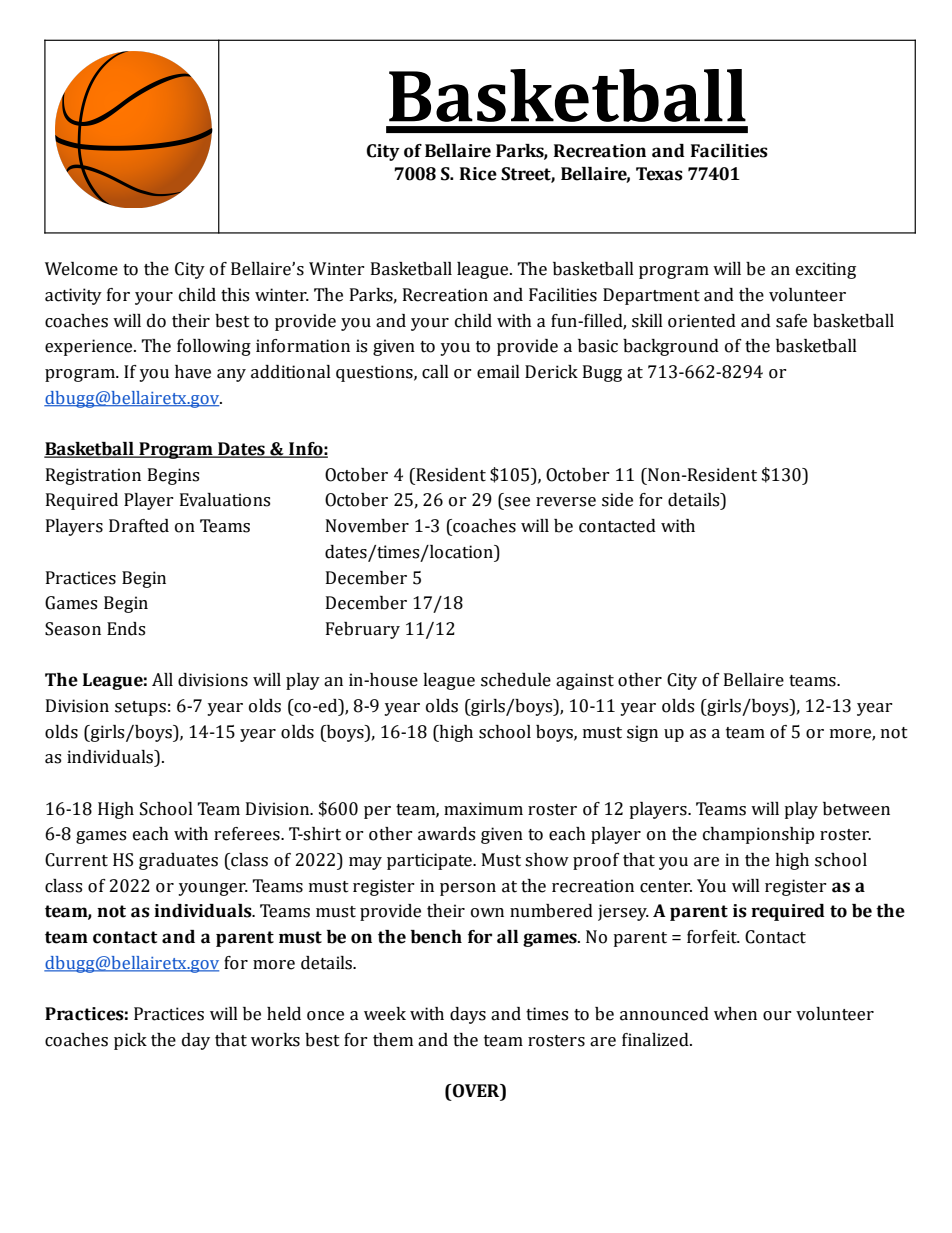  I want to click on see, so click(517, 502).
